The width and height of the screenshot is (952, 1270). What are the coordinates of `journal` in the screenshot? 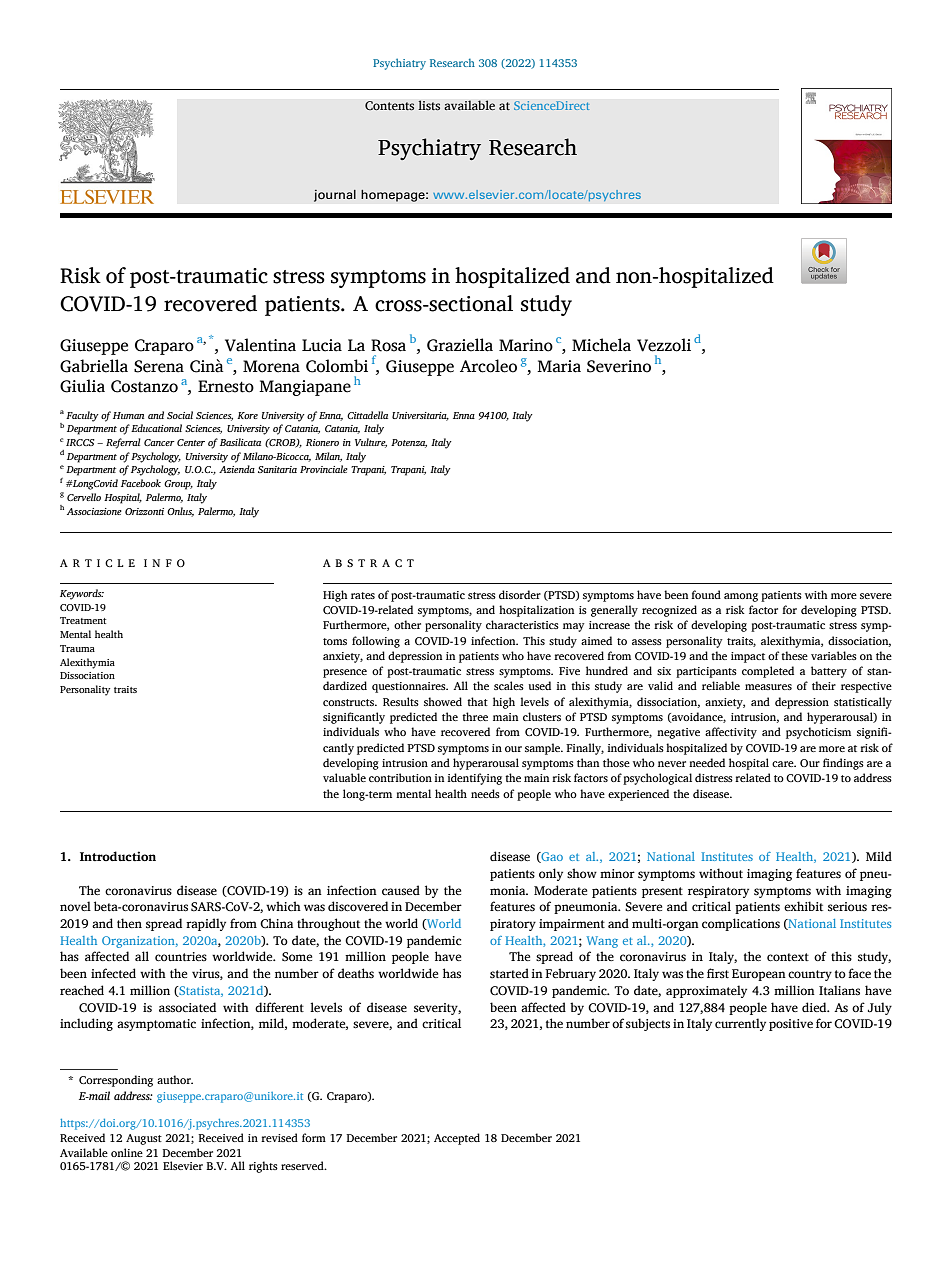 It's located at (335, 195).
